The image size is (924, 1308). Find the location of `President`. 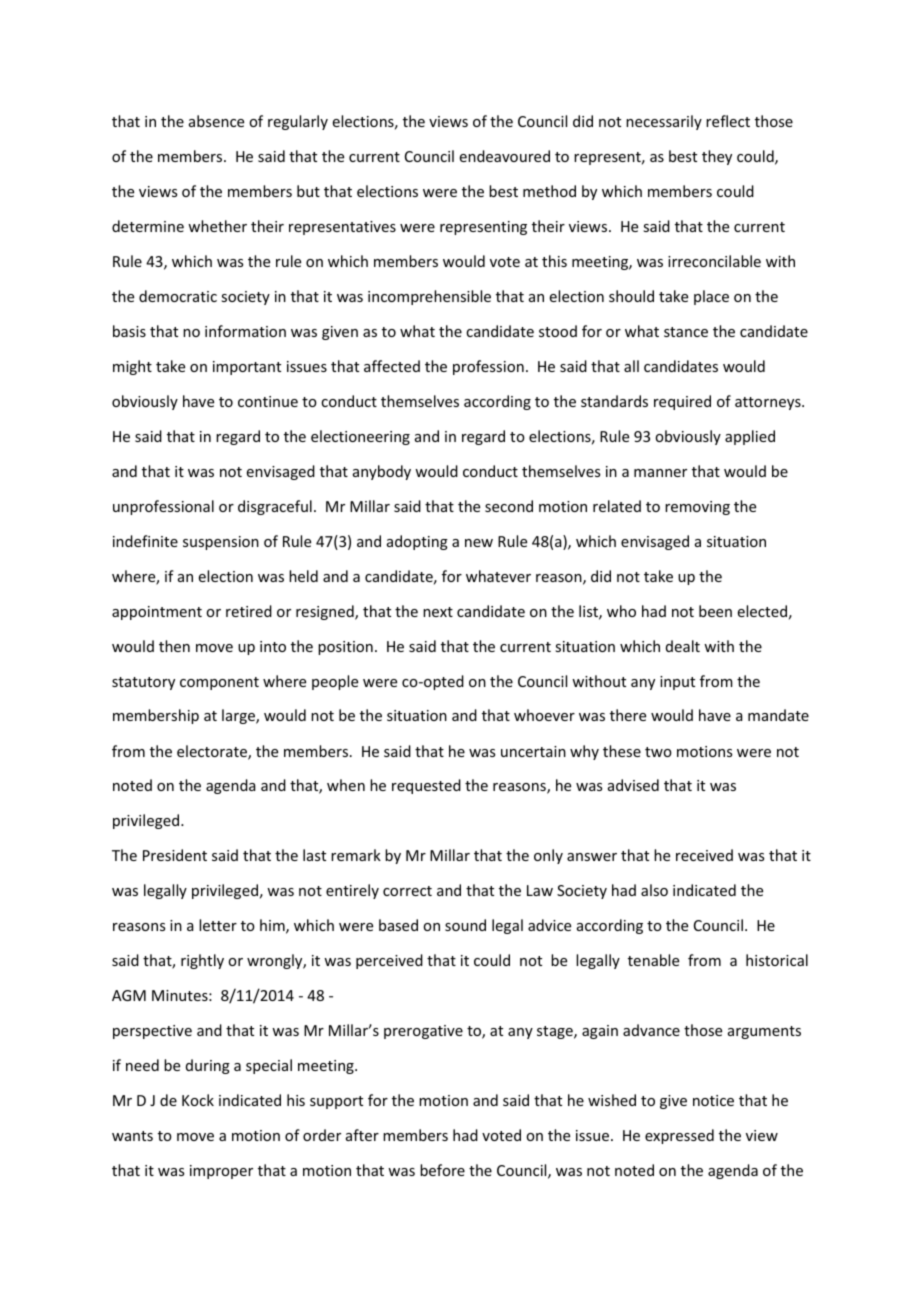

President is located at coordinates (175, 855).
